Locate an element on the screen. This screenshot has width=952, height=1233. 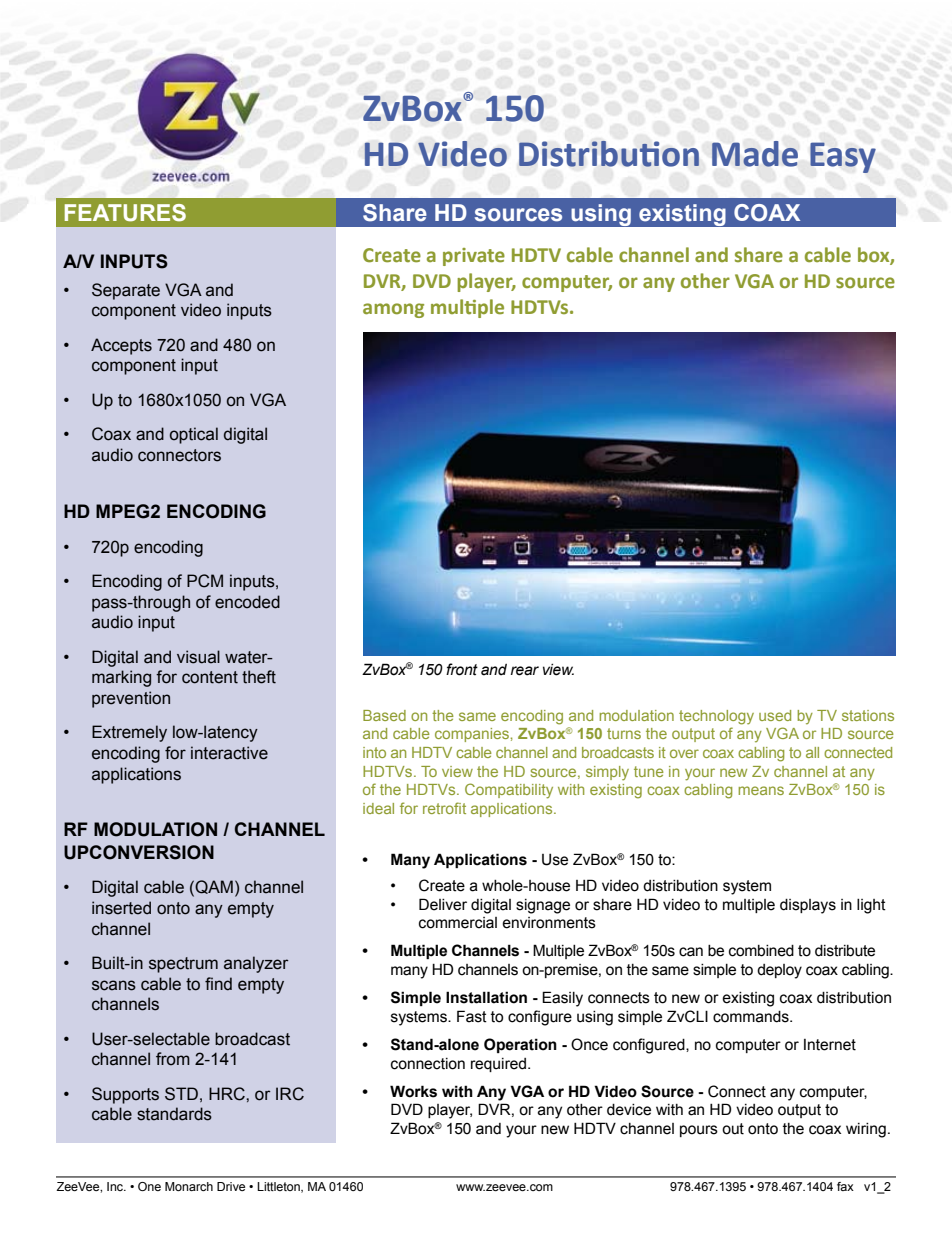
private is located at coordinates (474, 257).
